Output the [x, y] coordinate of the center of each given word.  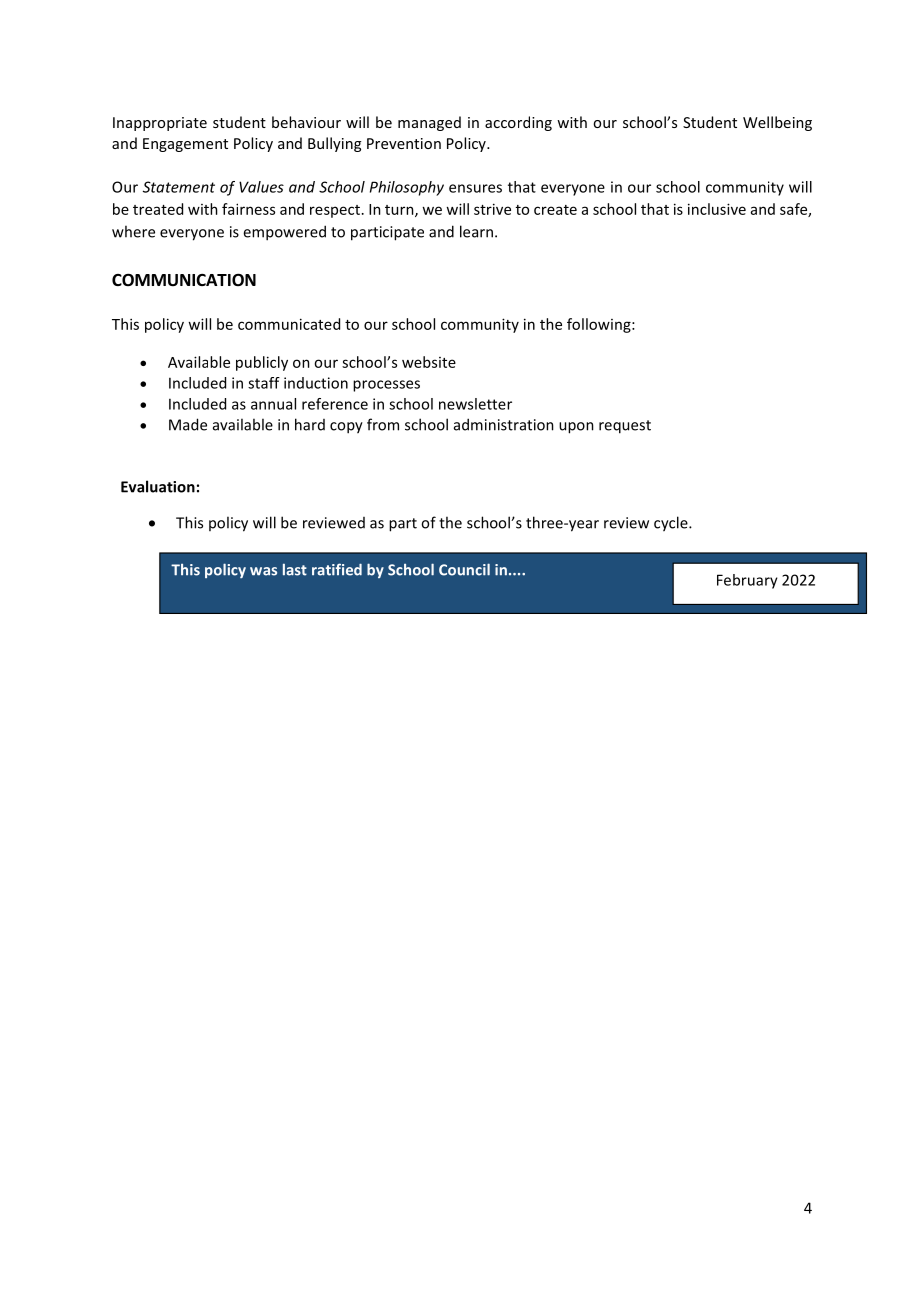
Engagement [185, 145]
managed [429, 123]
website [429, 362]
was [263, 571]
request [625, 427]
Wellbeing [777, 123]
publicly [262, 363]
